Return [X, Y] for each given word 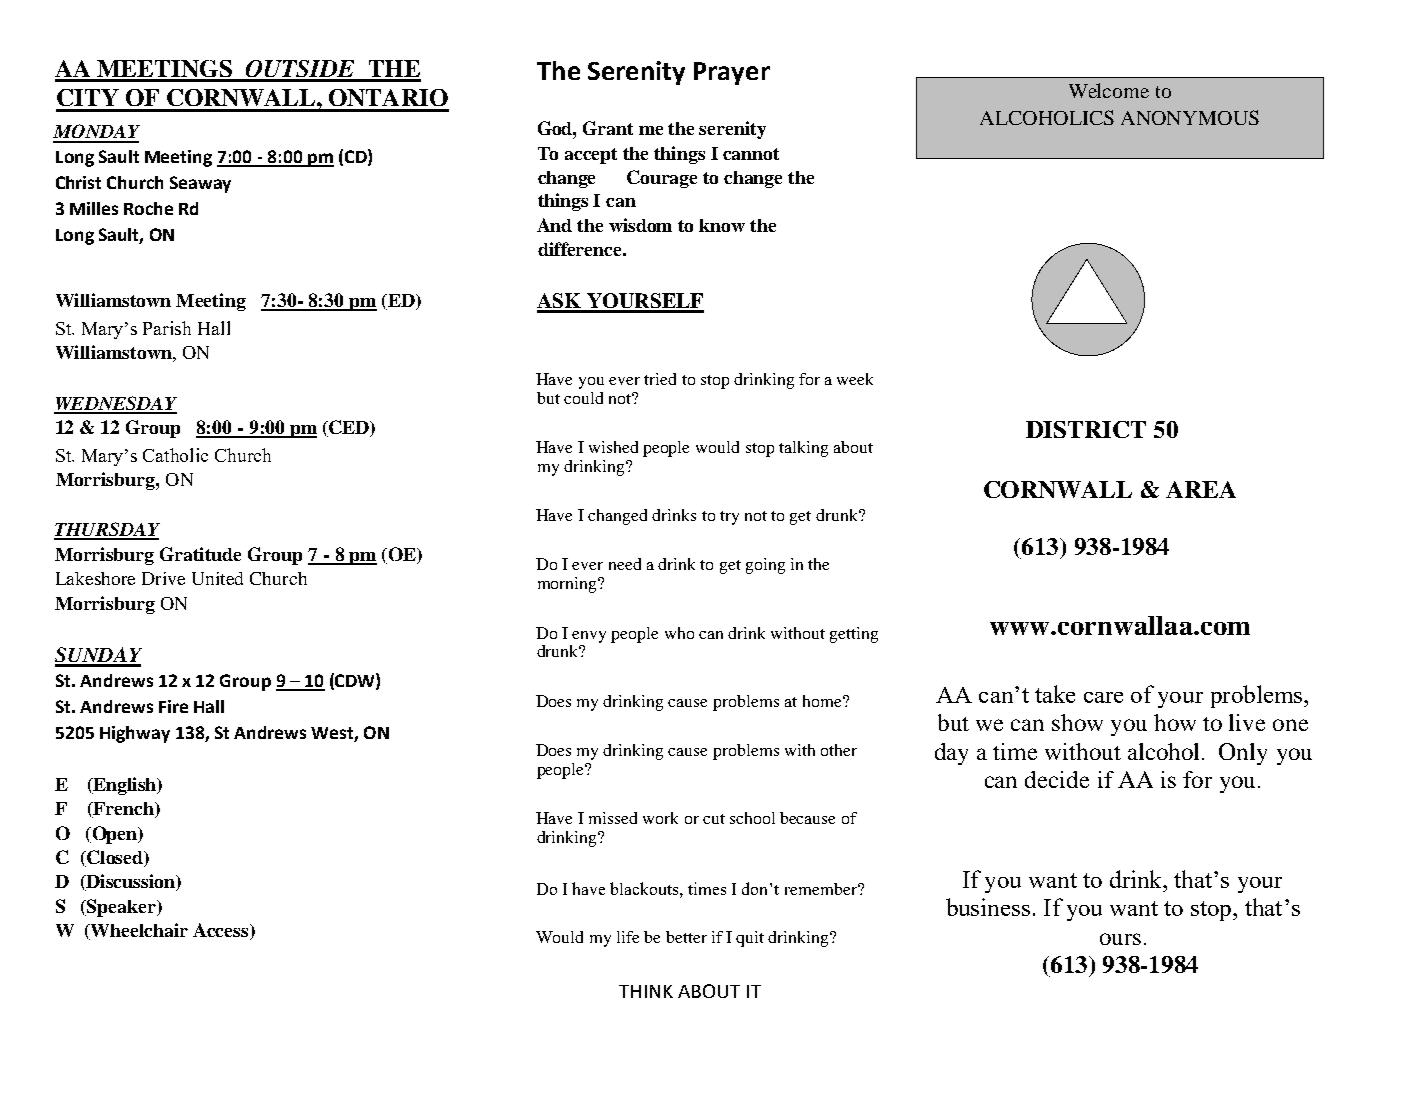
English [125, 786]
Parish [167, 328]
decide [1057, 779]
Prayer [732, 73]
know [722, 225]
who [679, 633]
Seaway [200, 184]
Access [222, 931]
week [855, 379]
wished [613, 447]
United [217, 578]
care [1103, 697]
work [660, 818]
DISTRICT [1086, 429]
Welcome [1109, 90]
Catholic [175, 455]
